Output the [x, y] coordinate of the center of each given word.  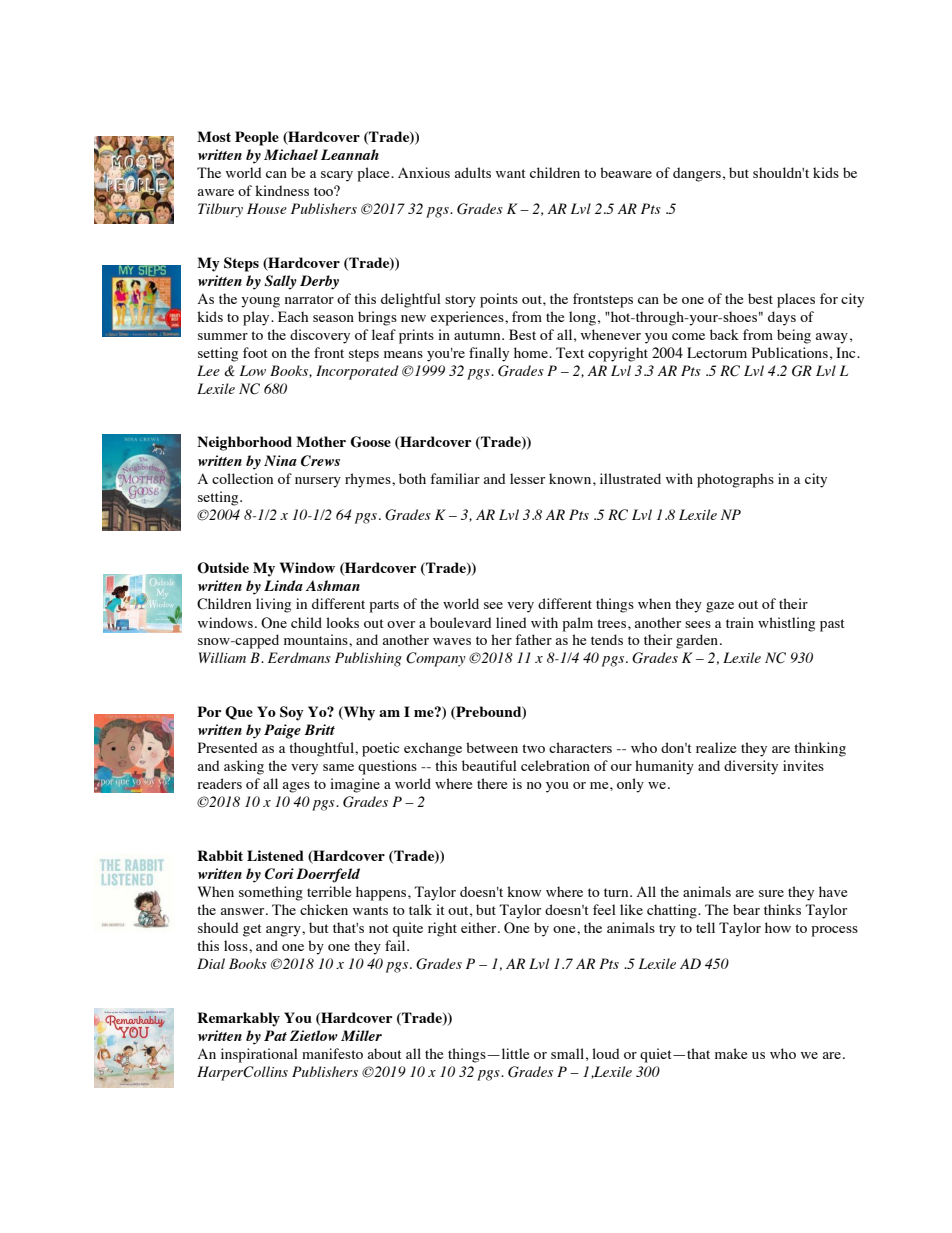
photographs [735, 480]
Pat [275, 1035]
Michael [291, 154]
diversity [751, 767]
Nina [280, 460]
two [533, 748]
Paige [282, 731]
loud [606, 1053]
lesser [527, 478]
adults [472, 172]
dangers [697, 174]
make [731, 1053]
